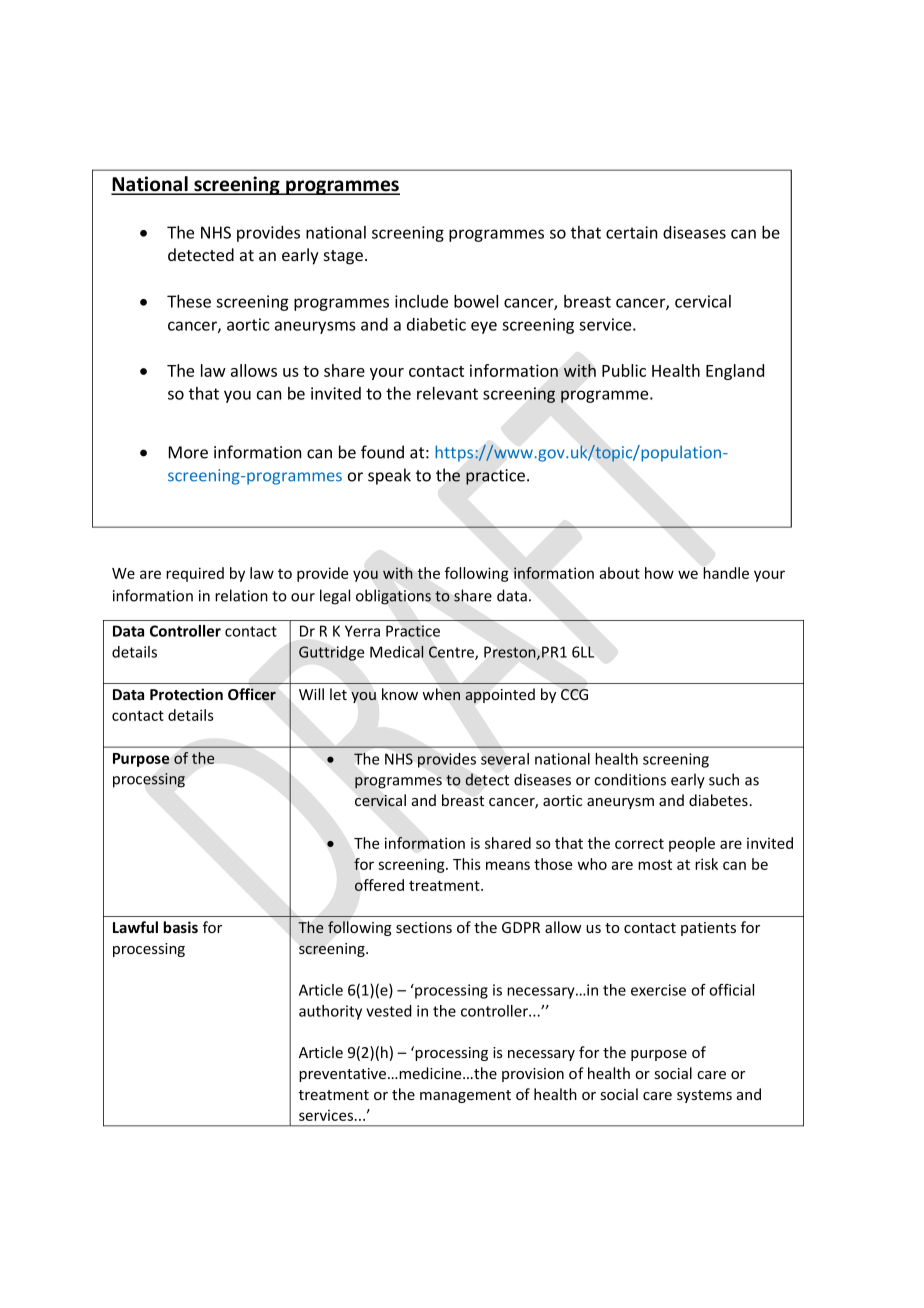 This screenshot has height=1308, width=924. I want to click on More, so click(188, 452).
